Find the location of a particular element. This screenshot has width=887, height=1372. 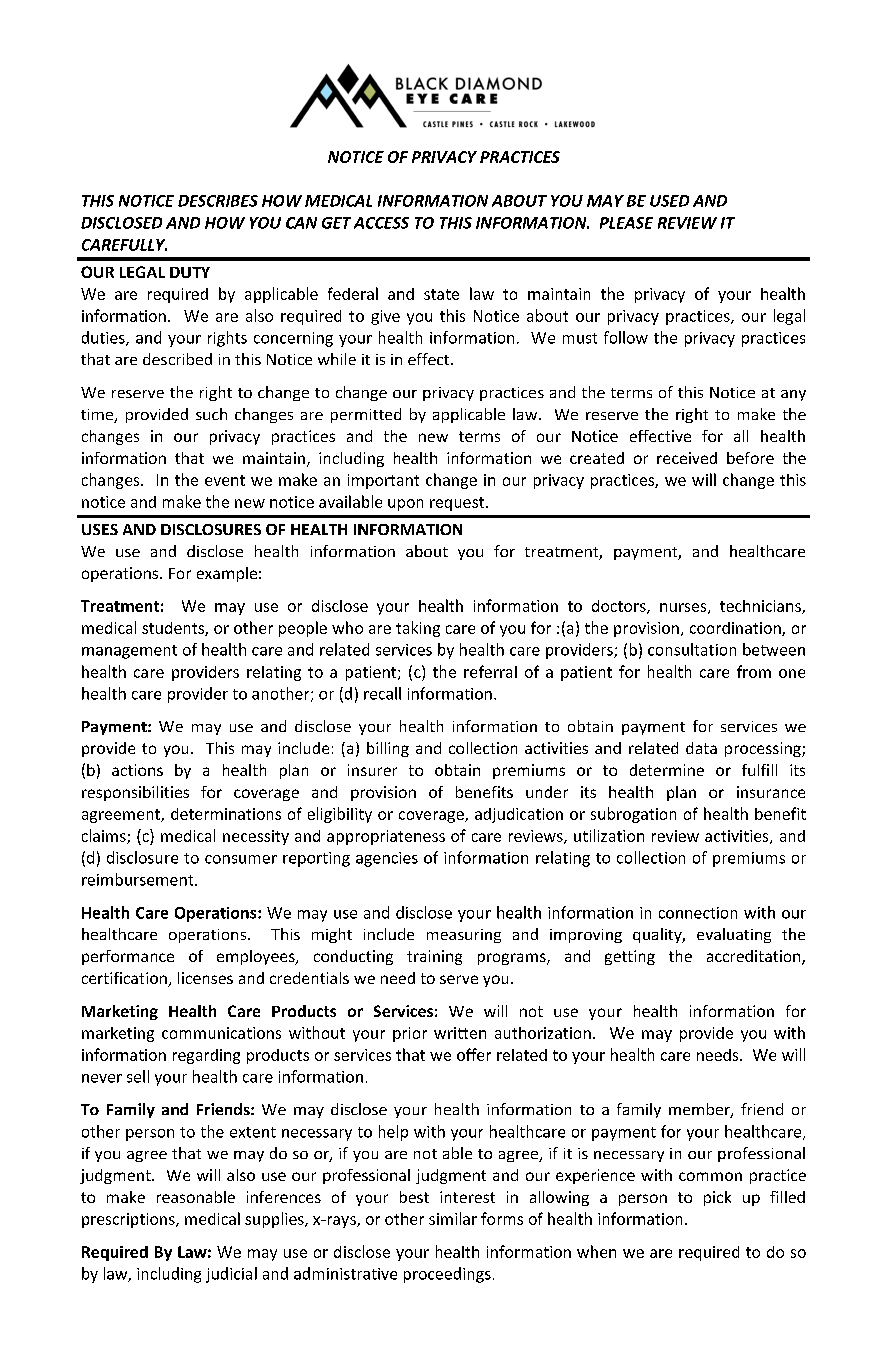

prescriptions is located at coordinates (129, 1220).
